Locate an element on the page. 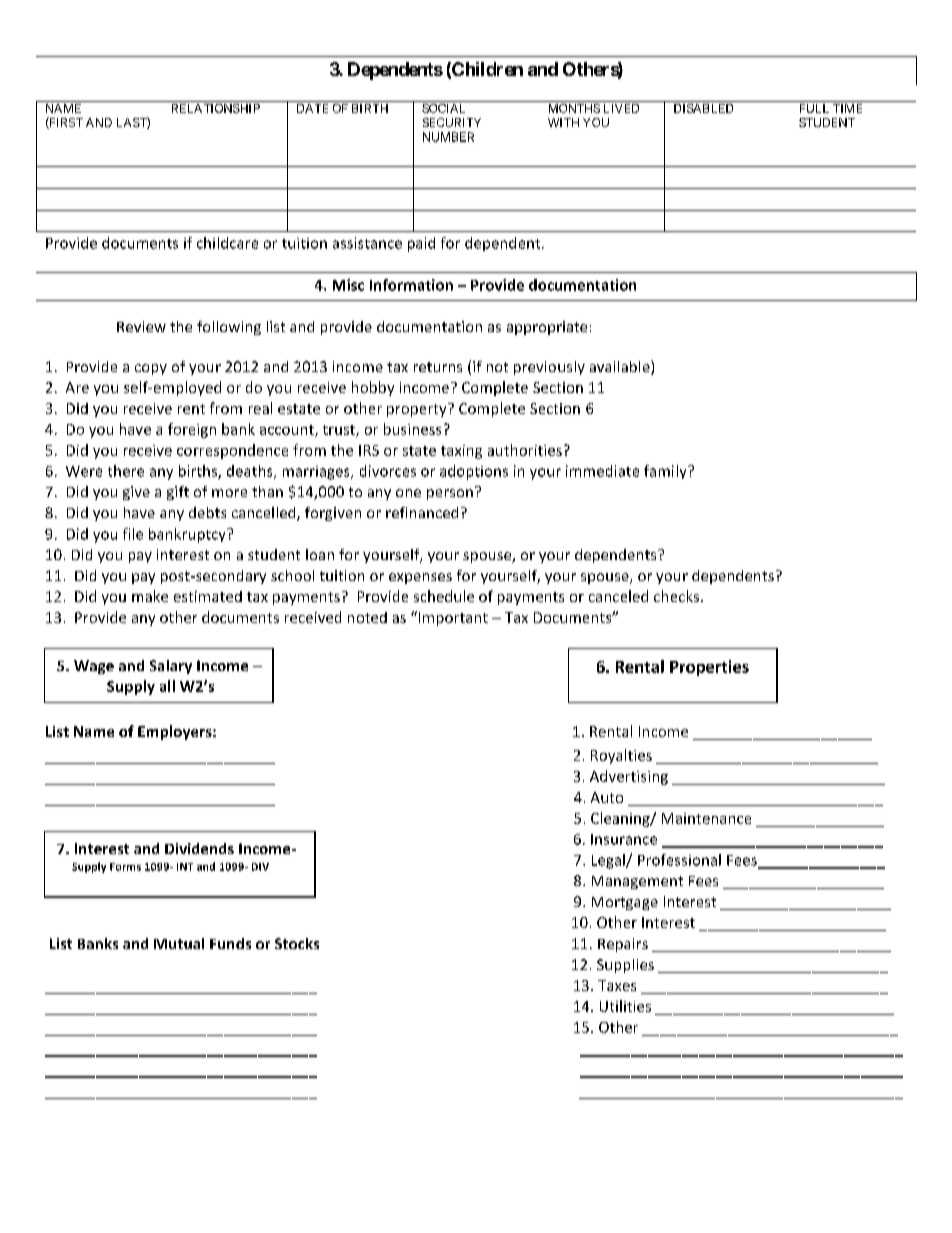 Image resolution: width=952 pixels, height=1233 pixels. Mutual is located at coordinates (179, 943).
